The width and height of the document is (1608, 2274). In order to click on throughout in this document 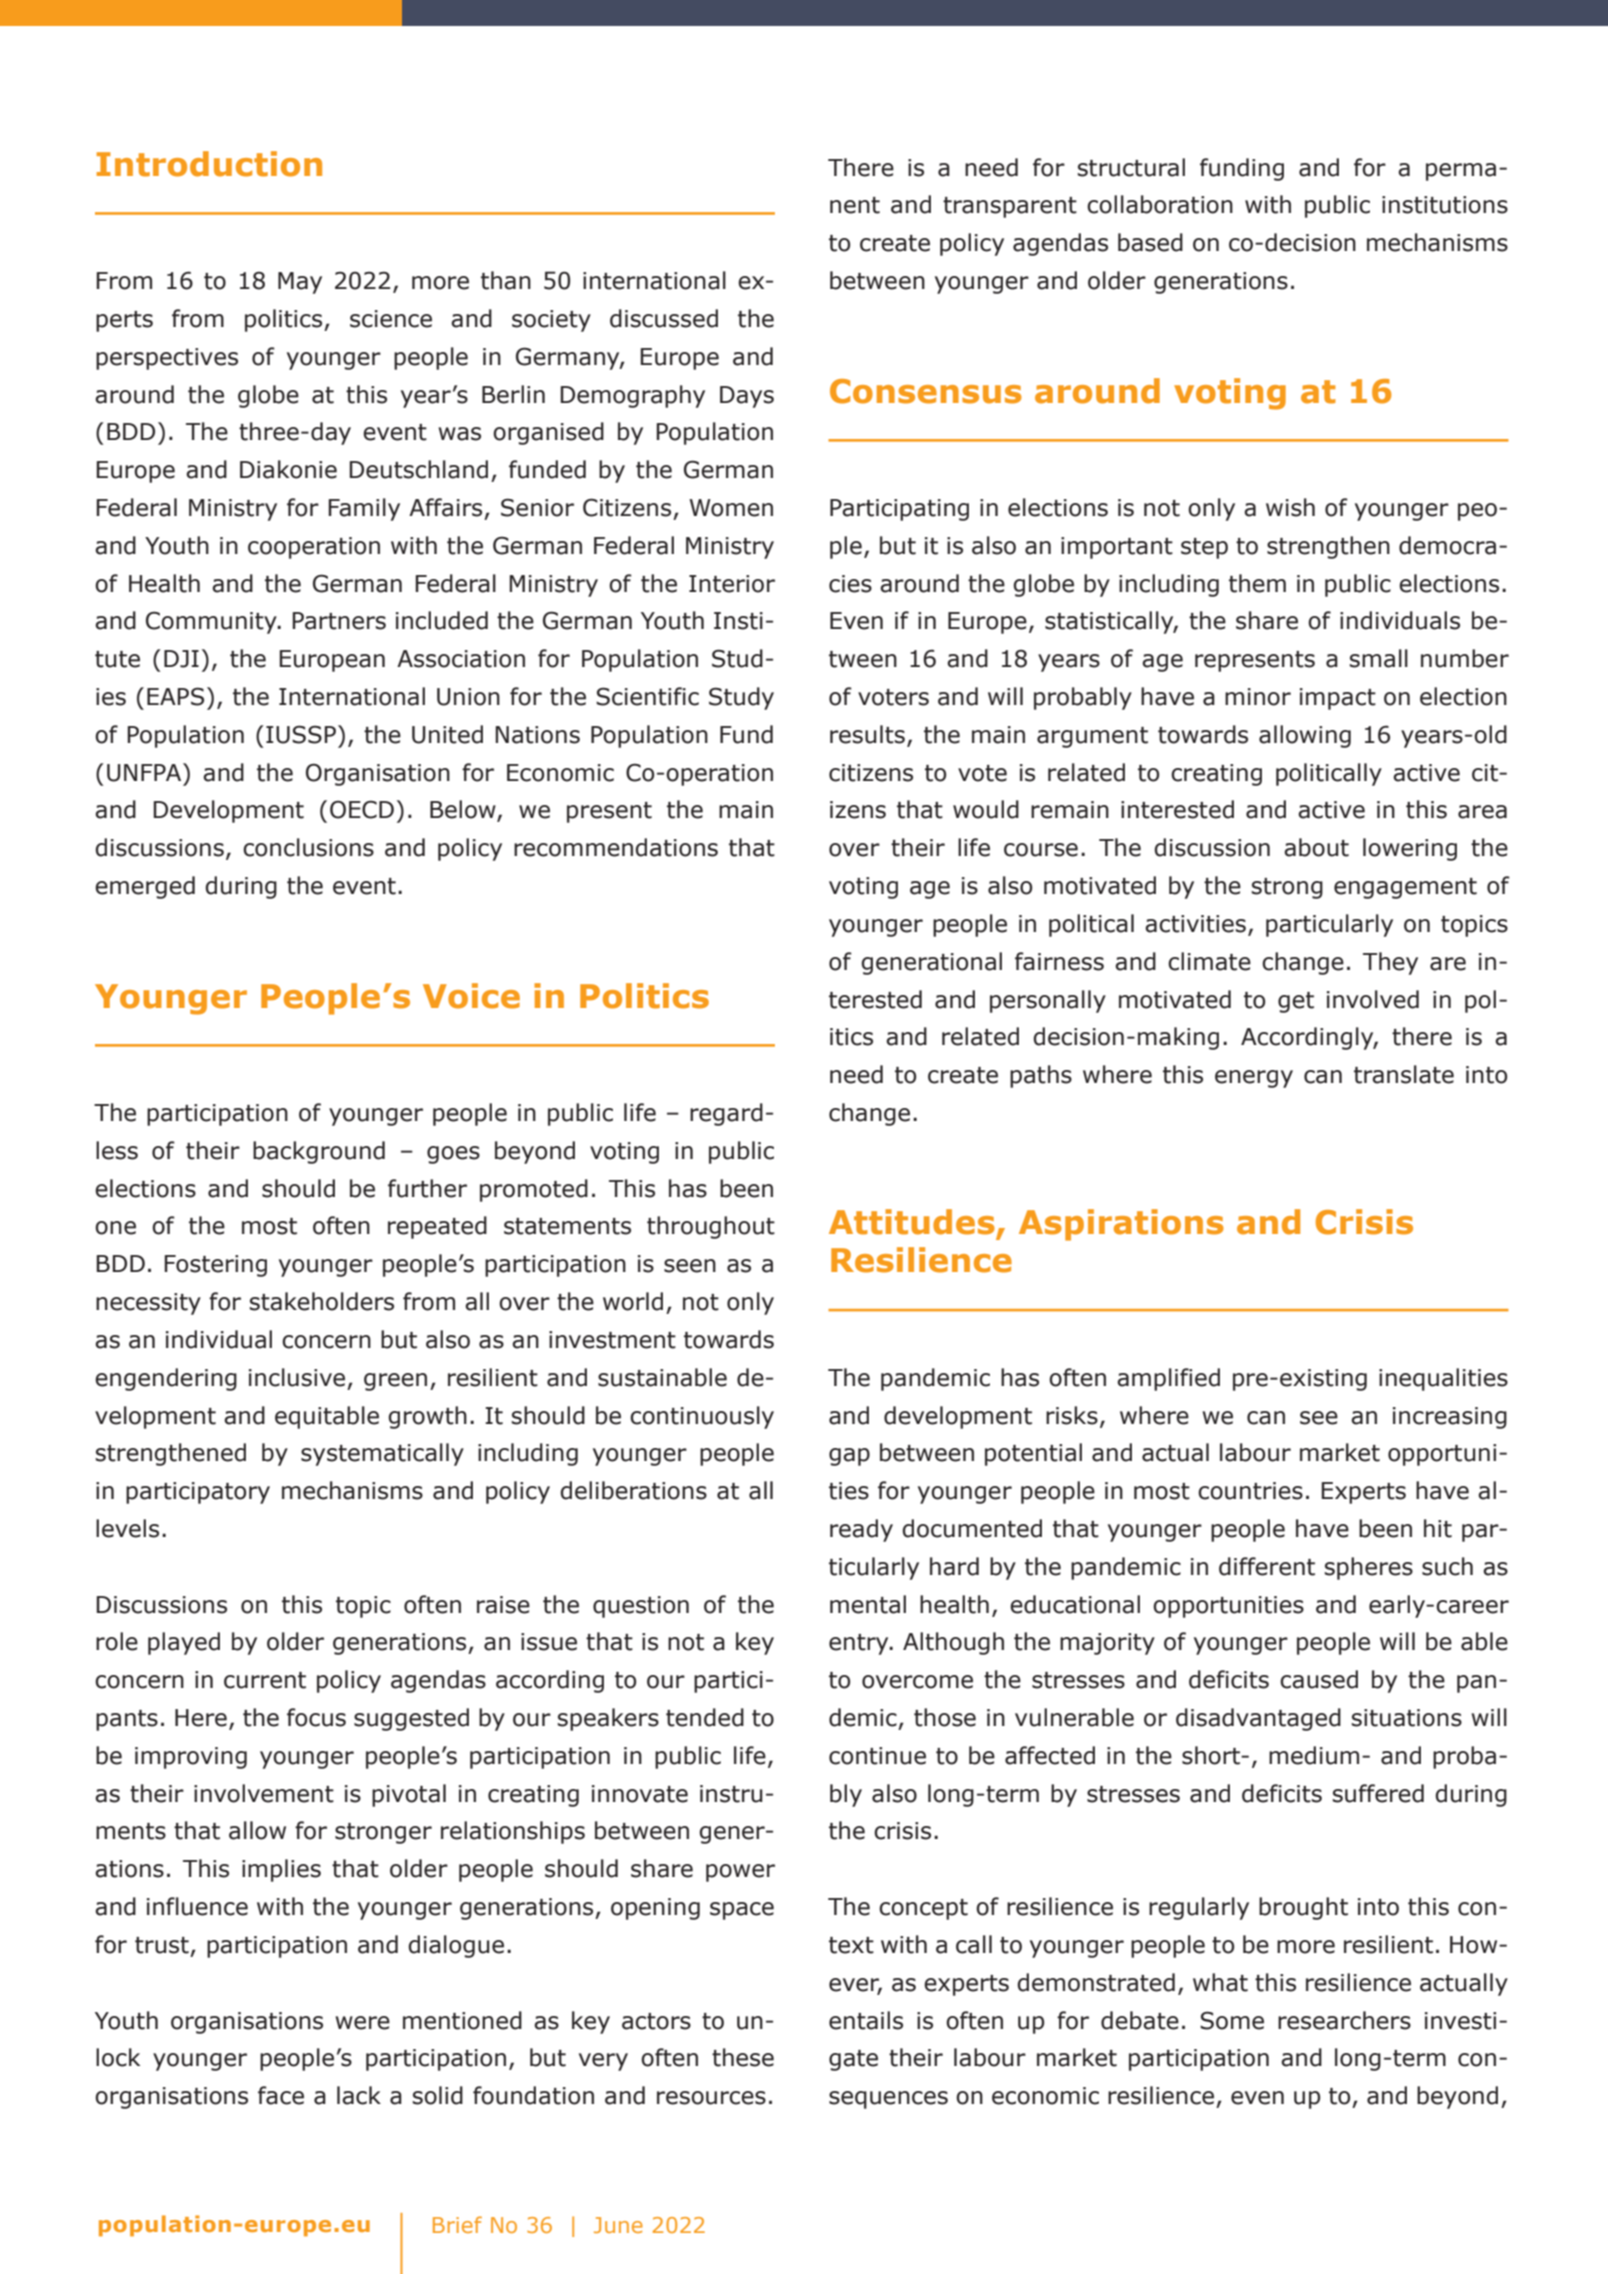, I will do `click(711, 1227)`.
